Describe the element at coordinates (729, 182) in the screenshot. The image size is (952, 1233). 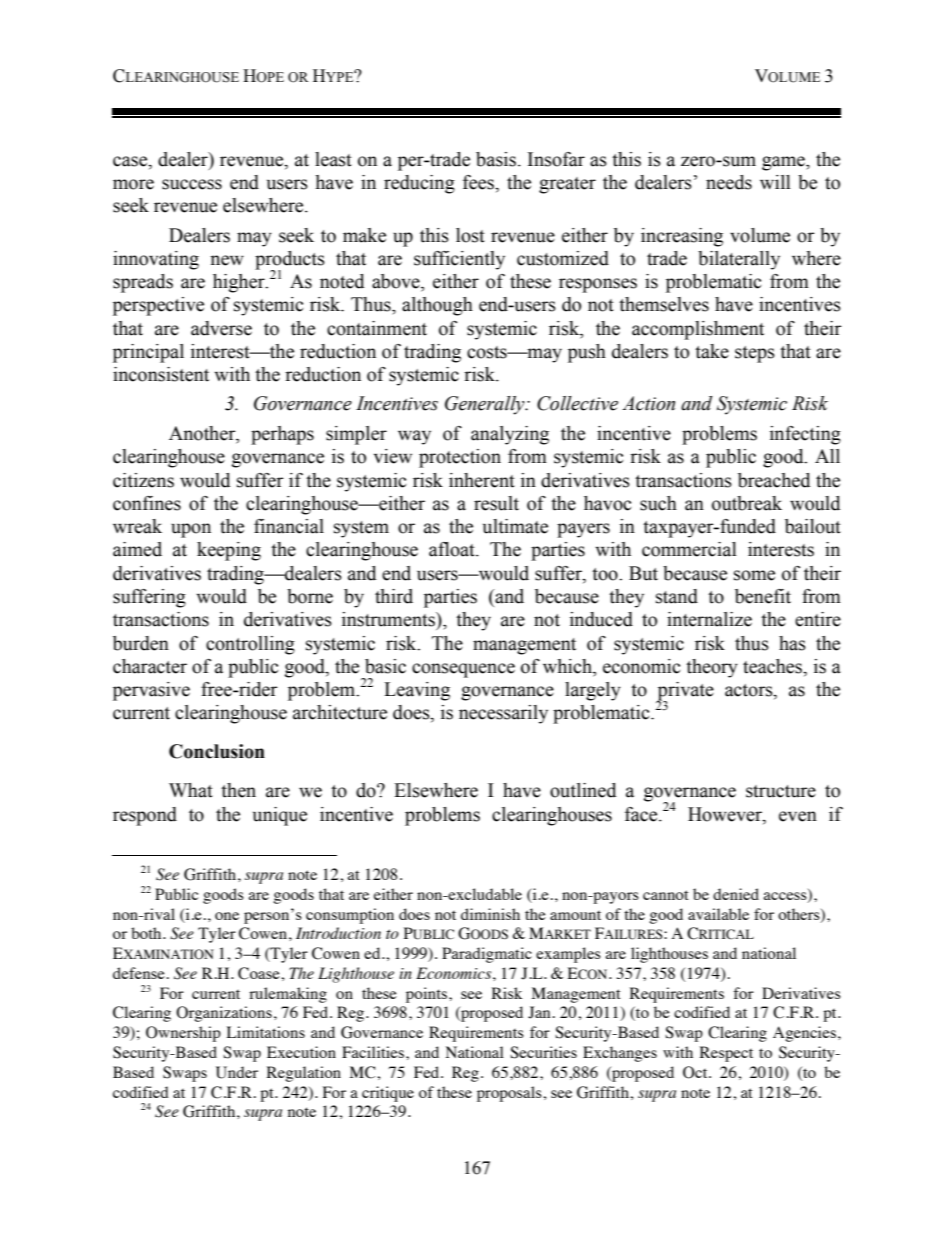
I see `needs` at that location.
